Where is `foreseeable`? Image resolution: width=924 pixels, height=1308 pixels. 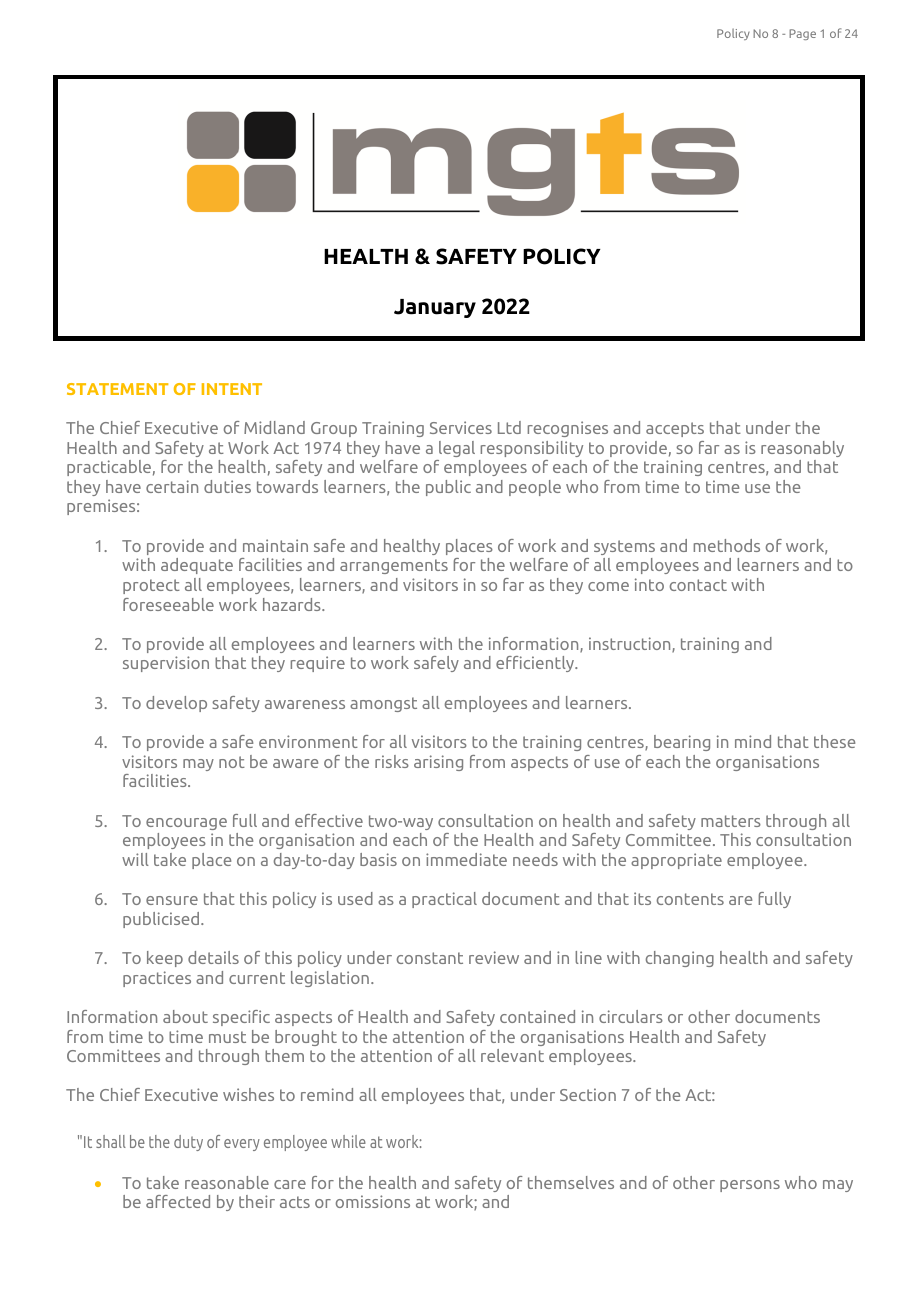 foreseeable is located at coordinates (168, 604).
